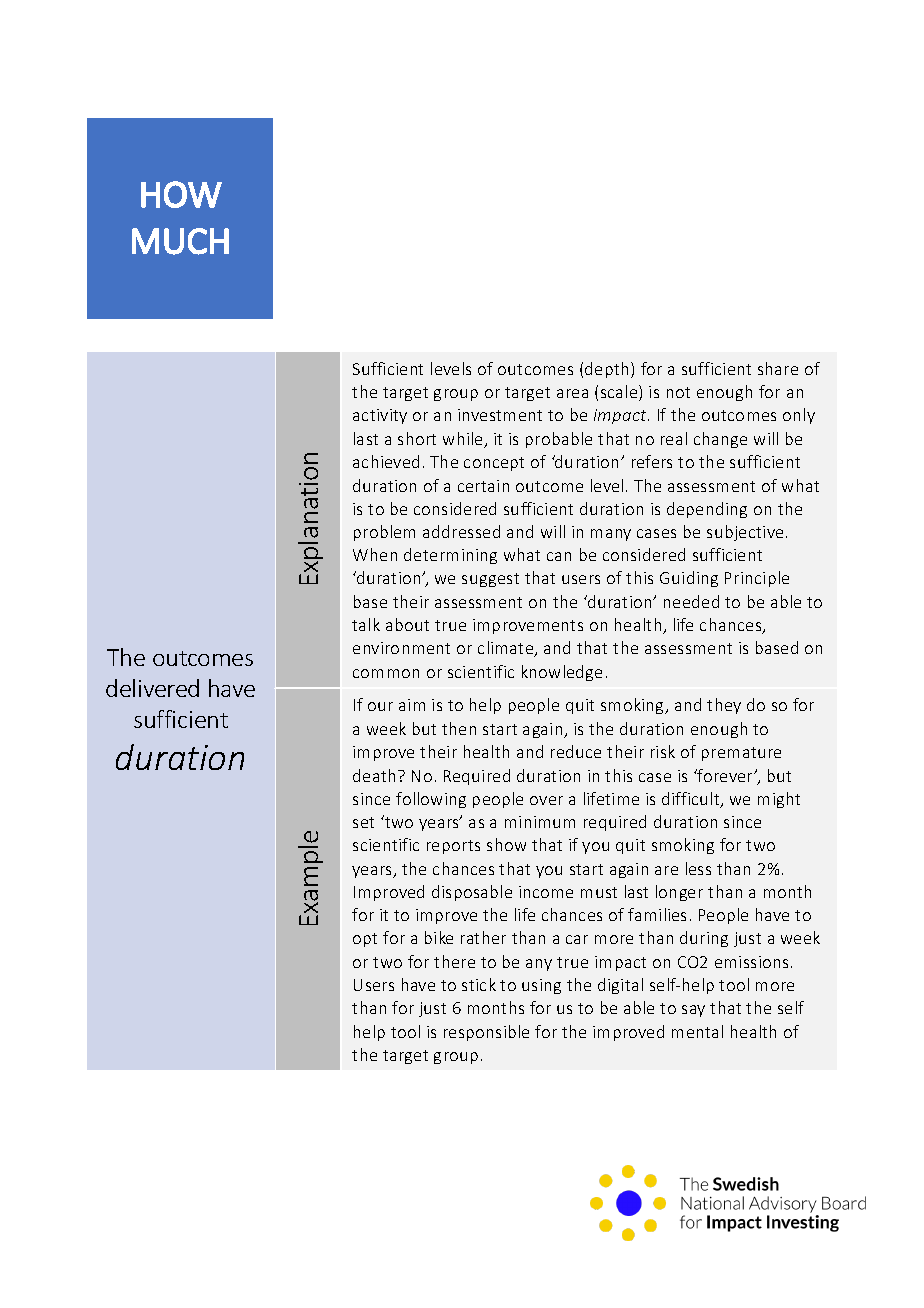 The width and height of the screenshot is (924, 1308). I want to click on problem, so click(384, 533).
